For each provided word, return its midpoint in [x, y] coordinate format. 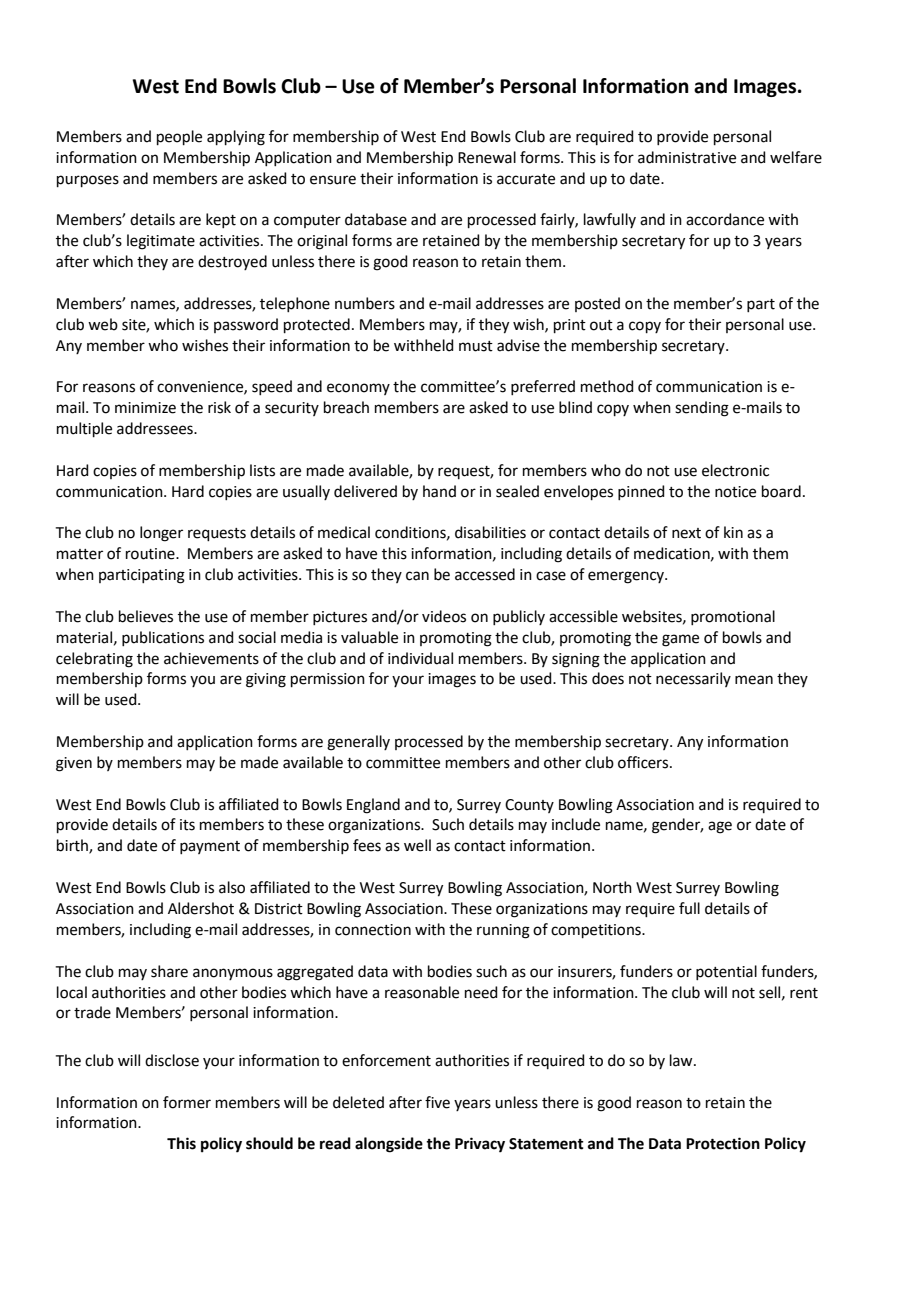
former [187, 1102]
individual [420, 658]
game [680, 640]
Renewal [487, 157]
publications [163, 638]
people [179, 137]
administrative [687, 157]
